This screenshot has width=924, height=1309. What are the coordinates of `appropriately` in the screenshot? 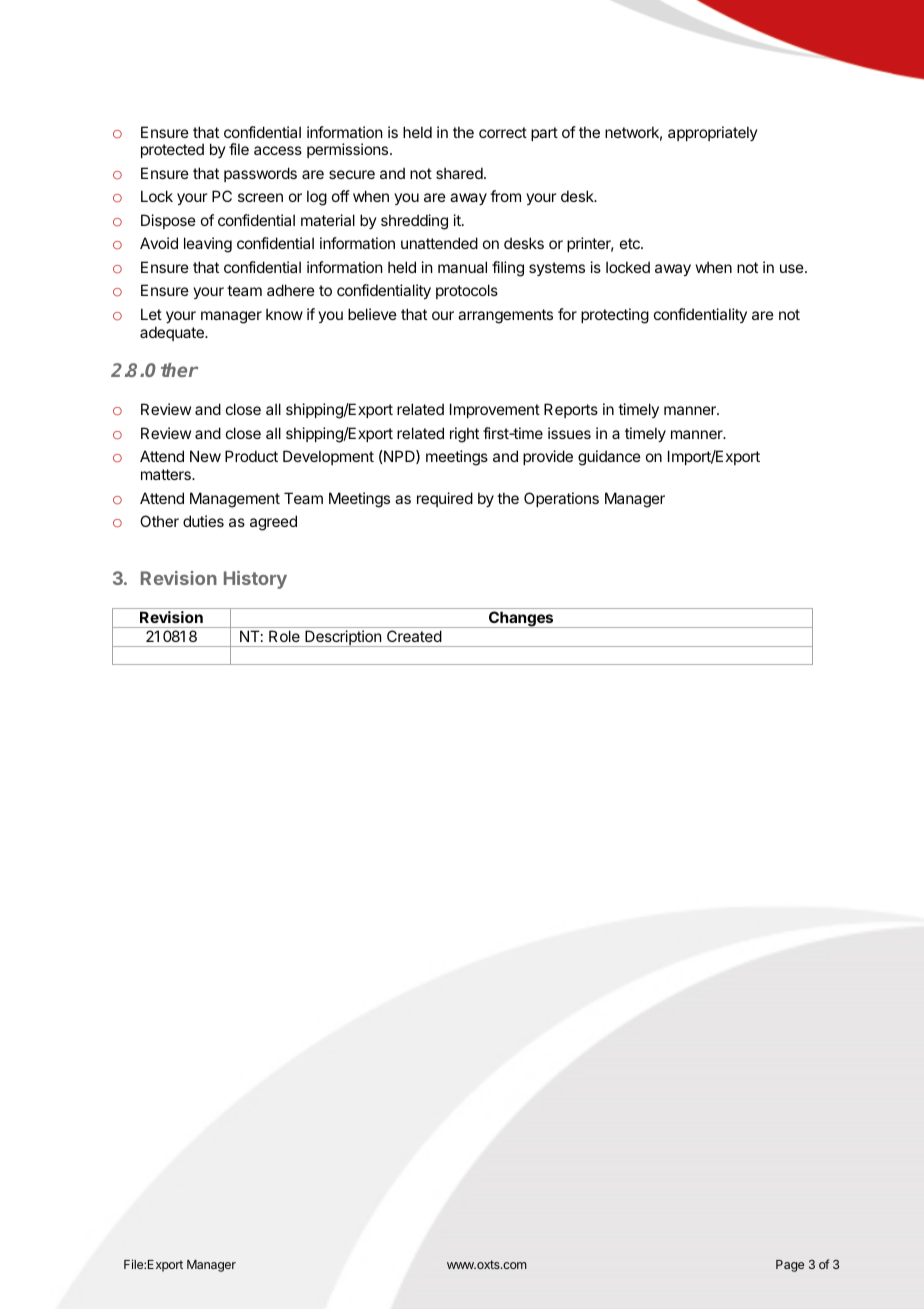 It's located at (713, 133).
